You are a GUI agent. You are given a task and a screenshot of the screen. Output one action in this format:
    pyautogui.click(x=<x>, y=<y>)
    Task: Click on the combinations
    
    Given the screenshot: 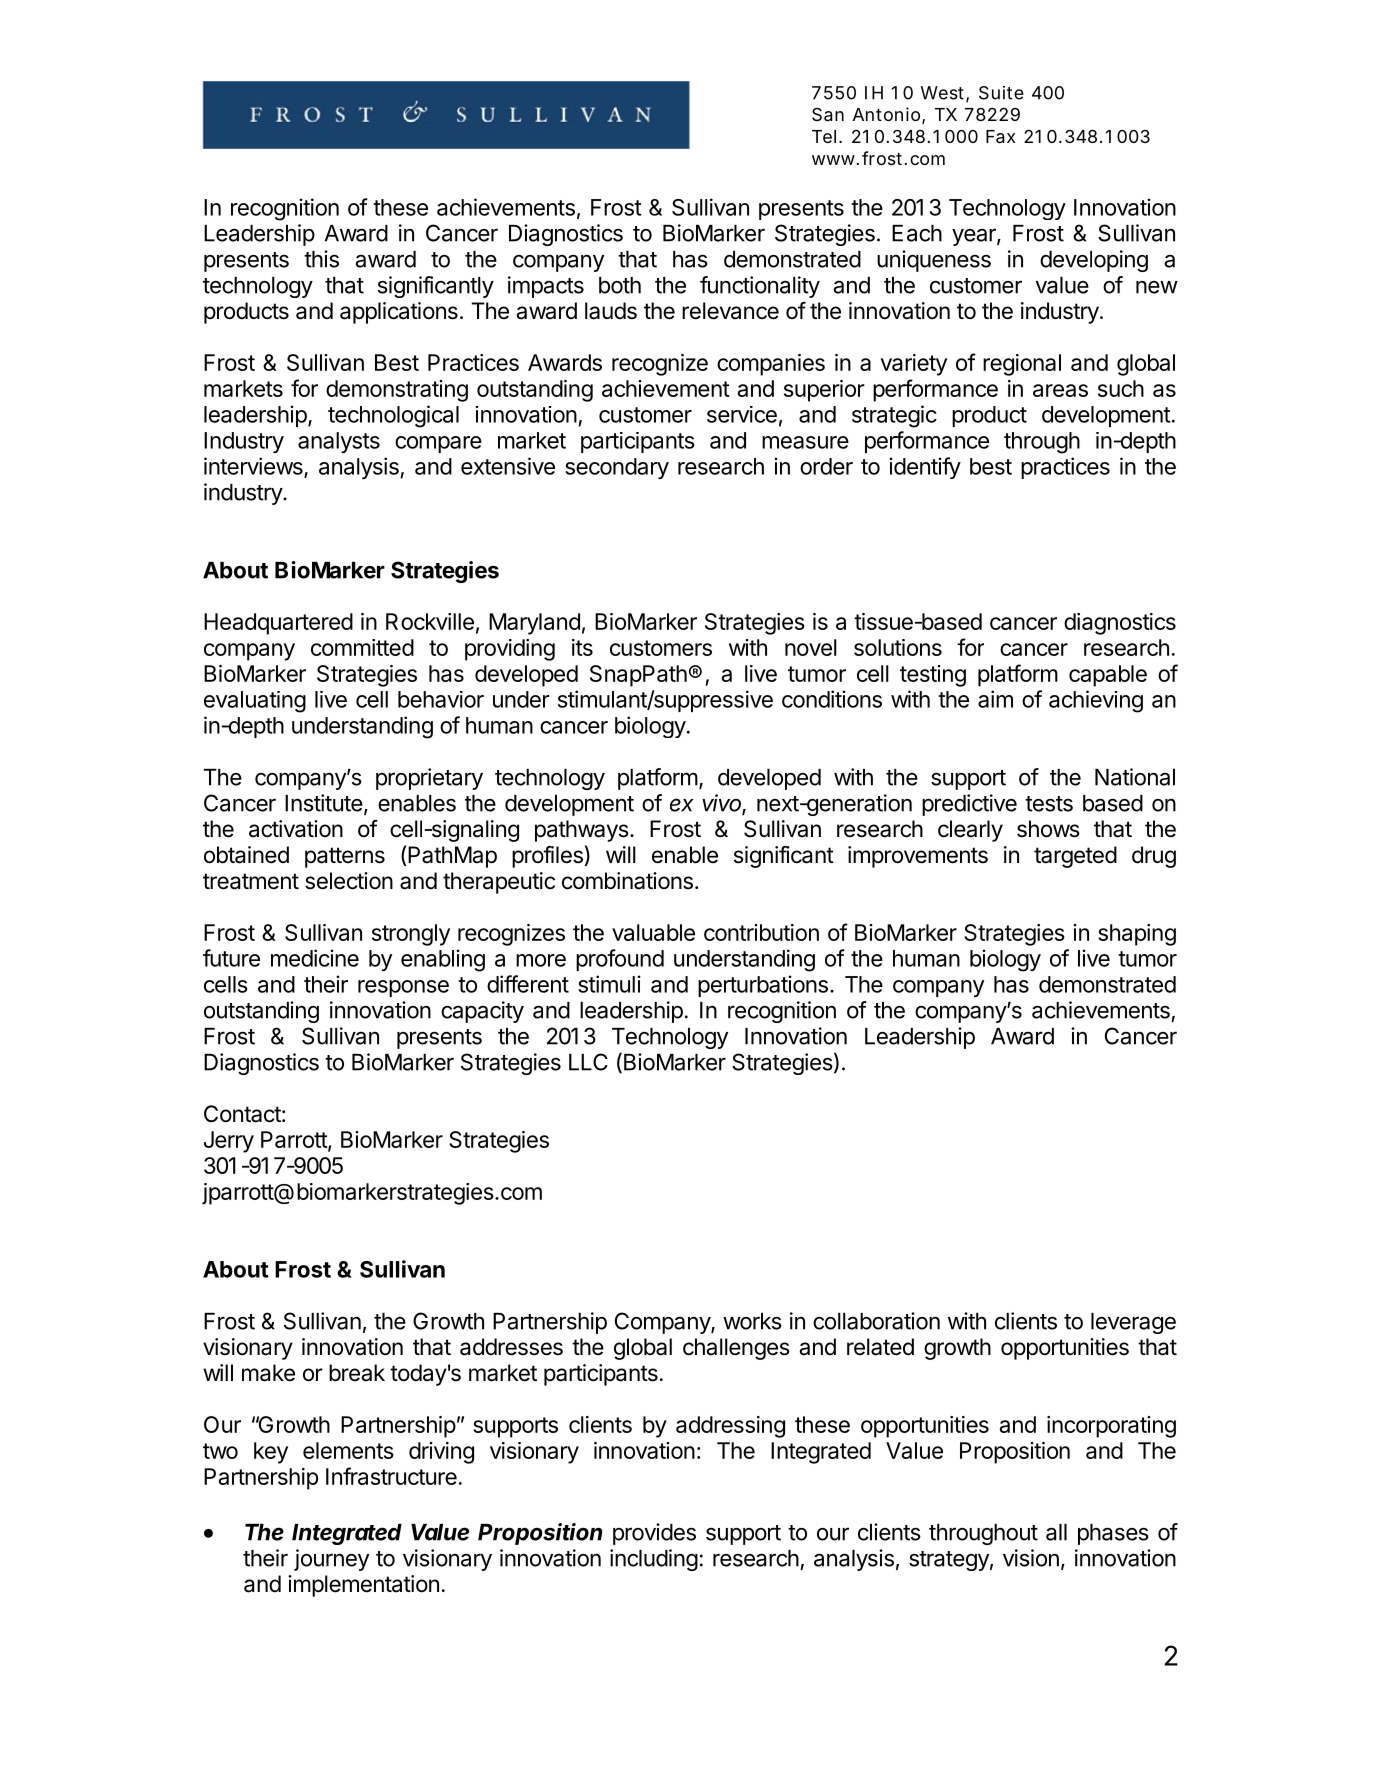 What is the action you would take?
    pyautogui.click(x=627, y=881)
